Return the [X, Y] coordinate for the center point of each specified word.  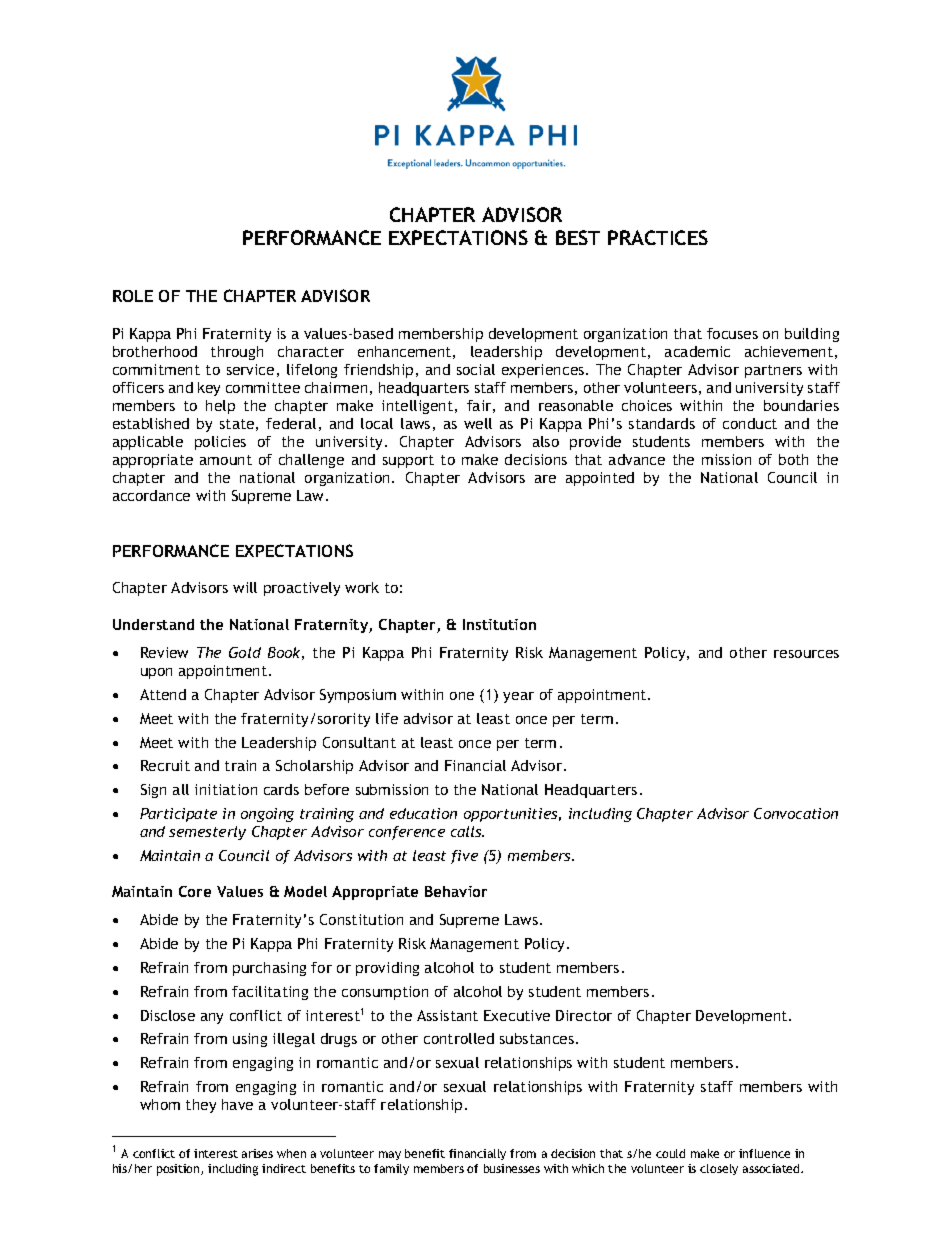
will [245, 587]
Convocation [796, 813]
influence [764, 1153]
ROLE [133, 296]
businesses [512, 1168]
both [793, 459]
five [464, 857]
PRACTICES [658, 237]
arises [257, 1153]
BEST [578, 237]
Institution [499, 624]
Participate [178, 815]
